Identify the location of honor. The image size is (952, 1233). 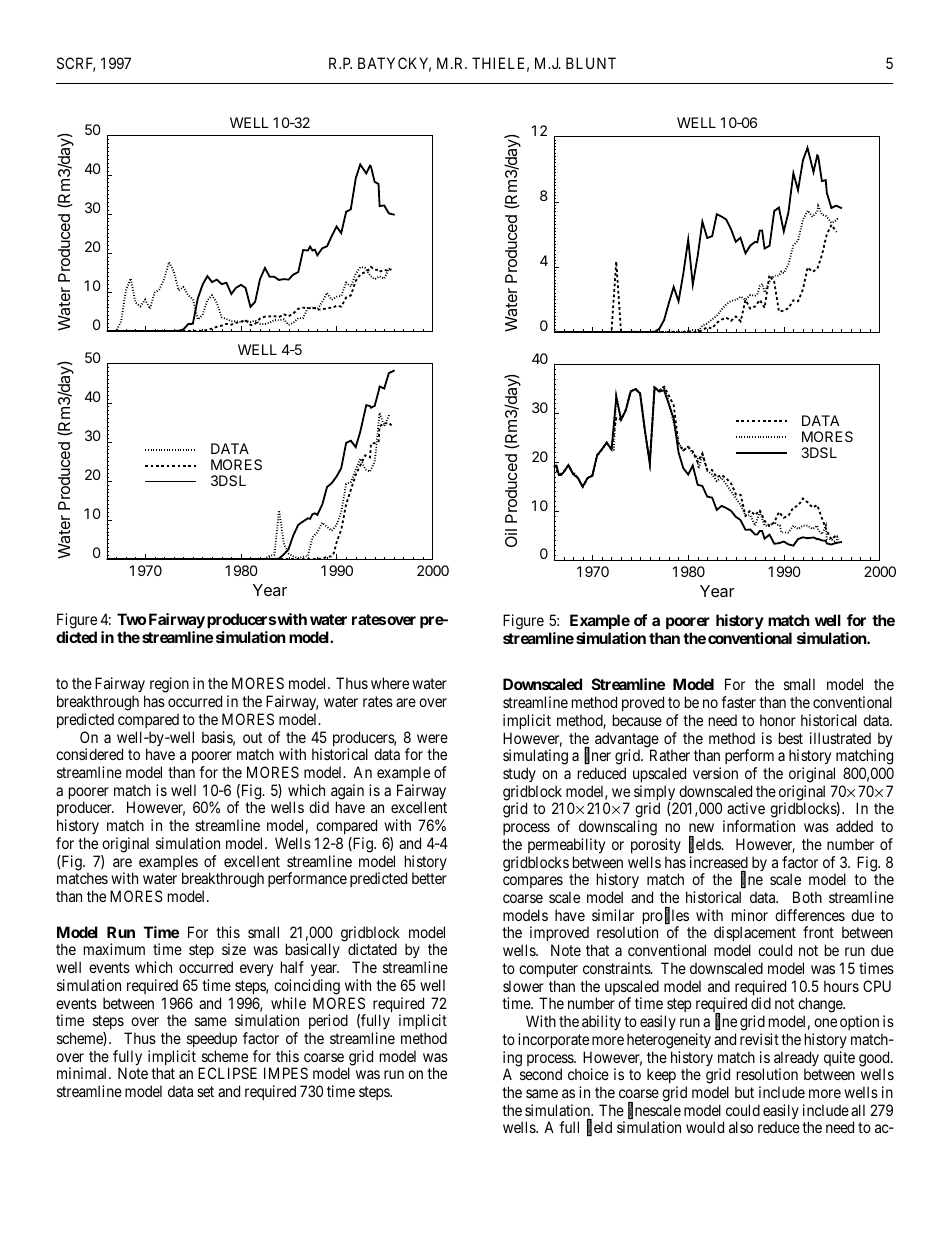
(778, 720).
